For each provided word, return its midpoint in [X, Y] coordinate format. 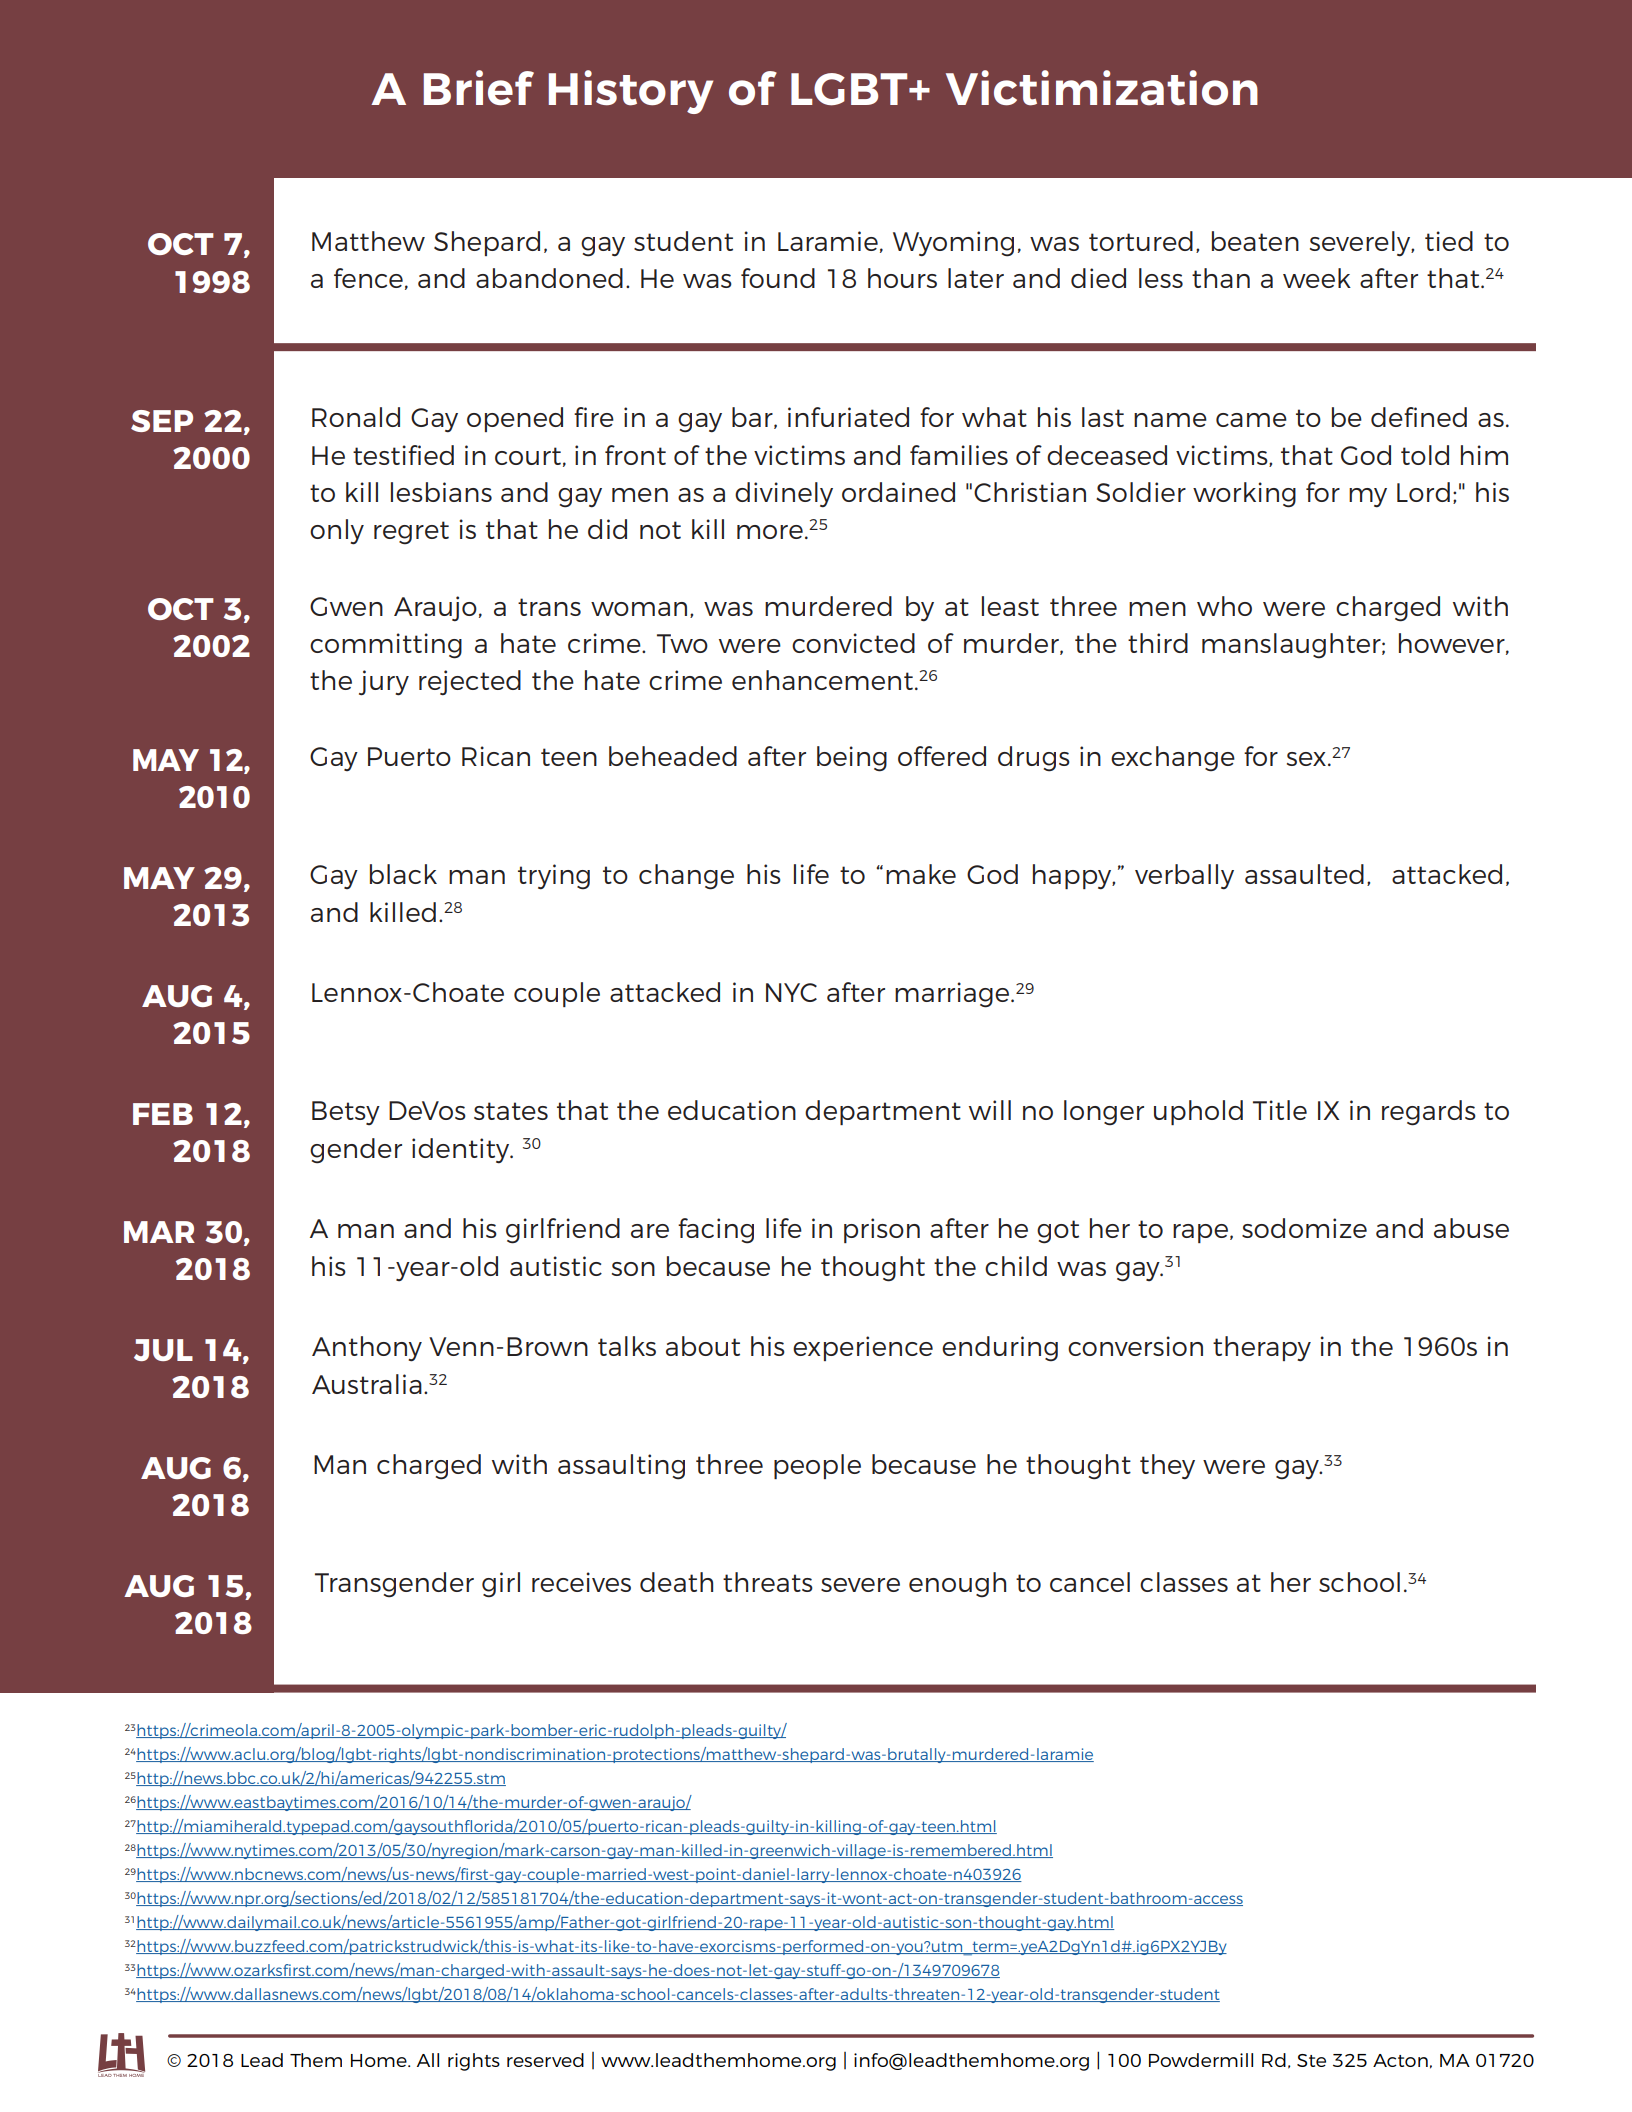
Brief [478, 87]
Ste [1311, 2060]
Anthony [367, 1349]
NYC [791, 992]
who [1224, 606]
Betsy [346, 1113]
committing [386, 646]
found [778, 278]
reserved [545, 2060]
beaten [1255, 241]
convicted [853, 643]
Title [1280, 1110]
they [1167, 1467]
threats [768, 1582]
